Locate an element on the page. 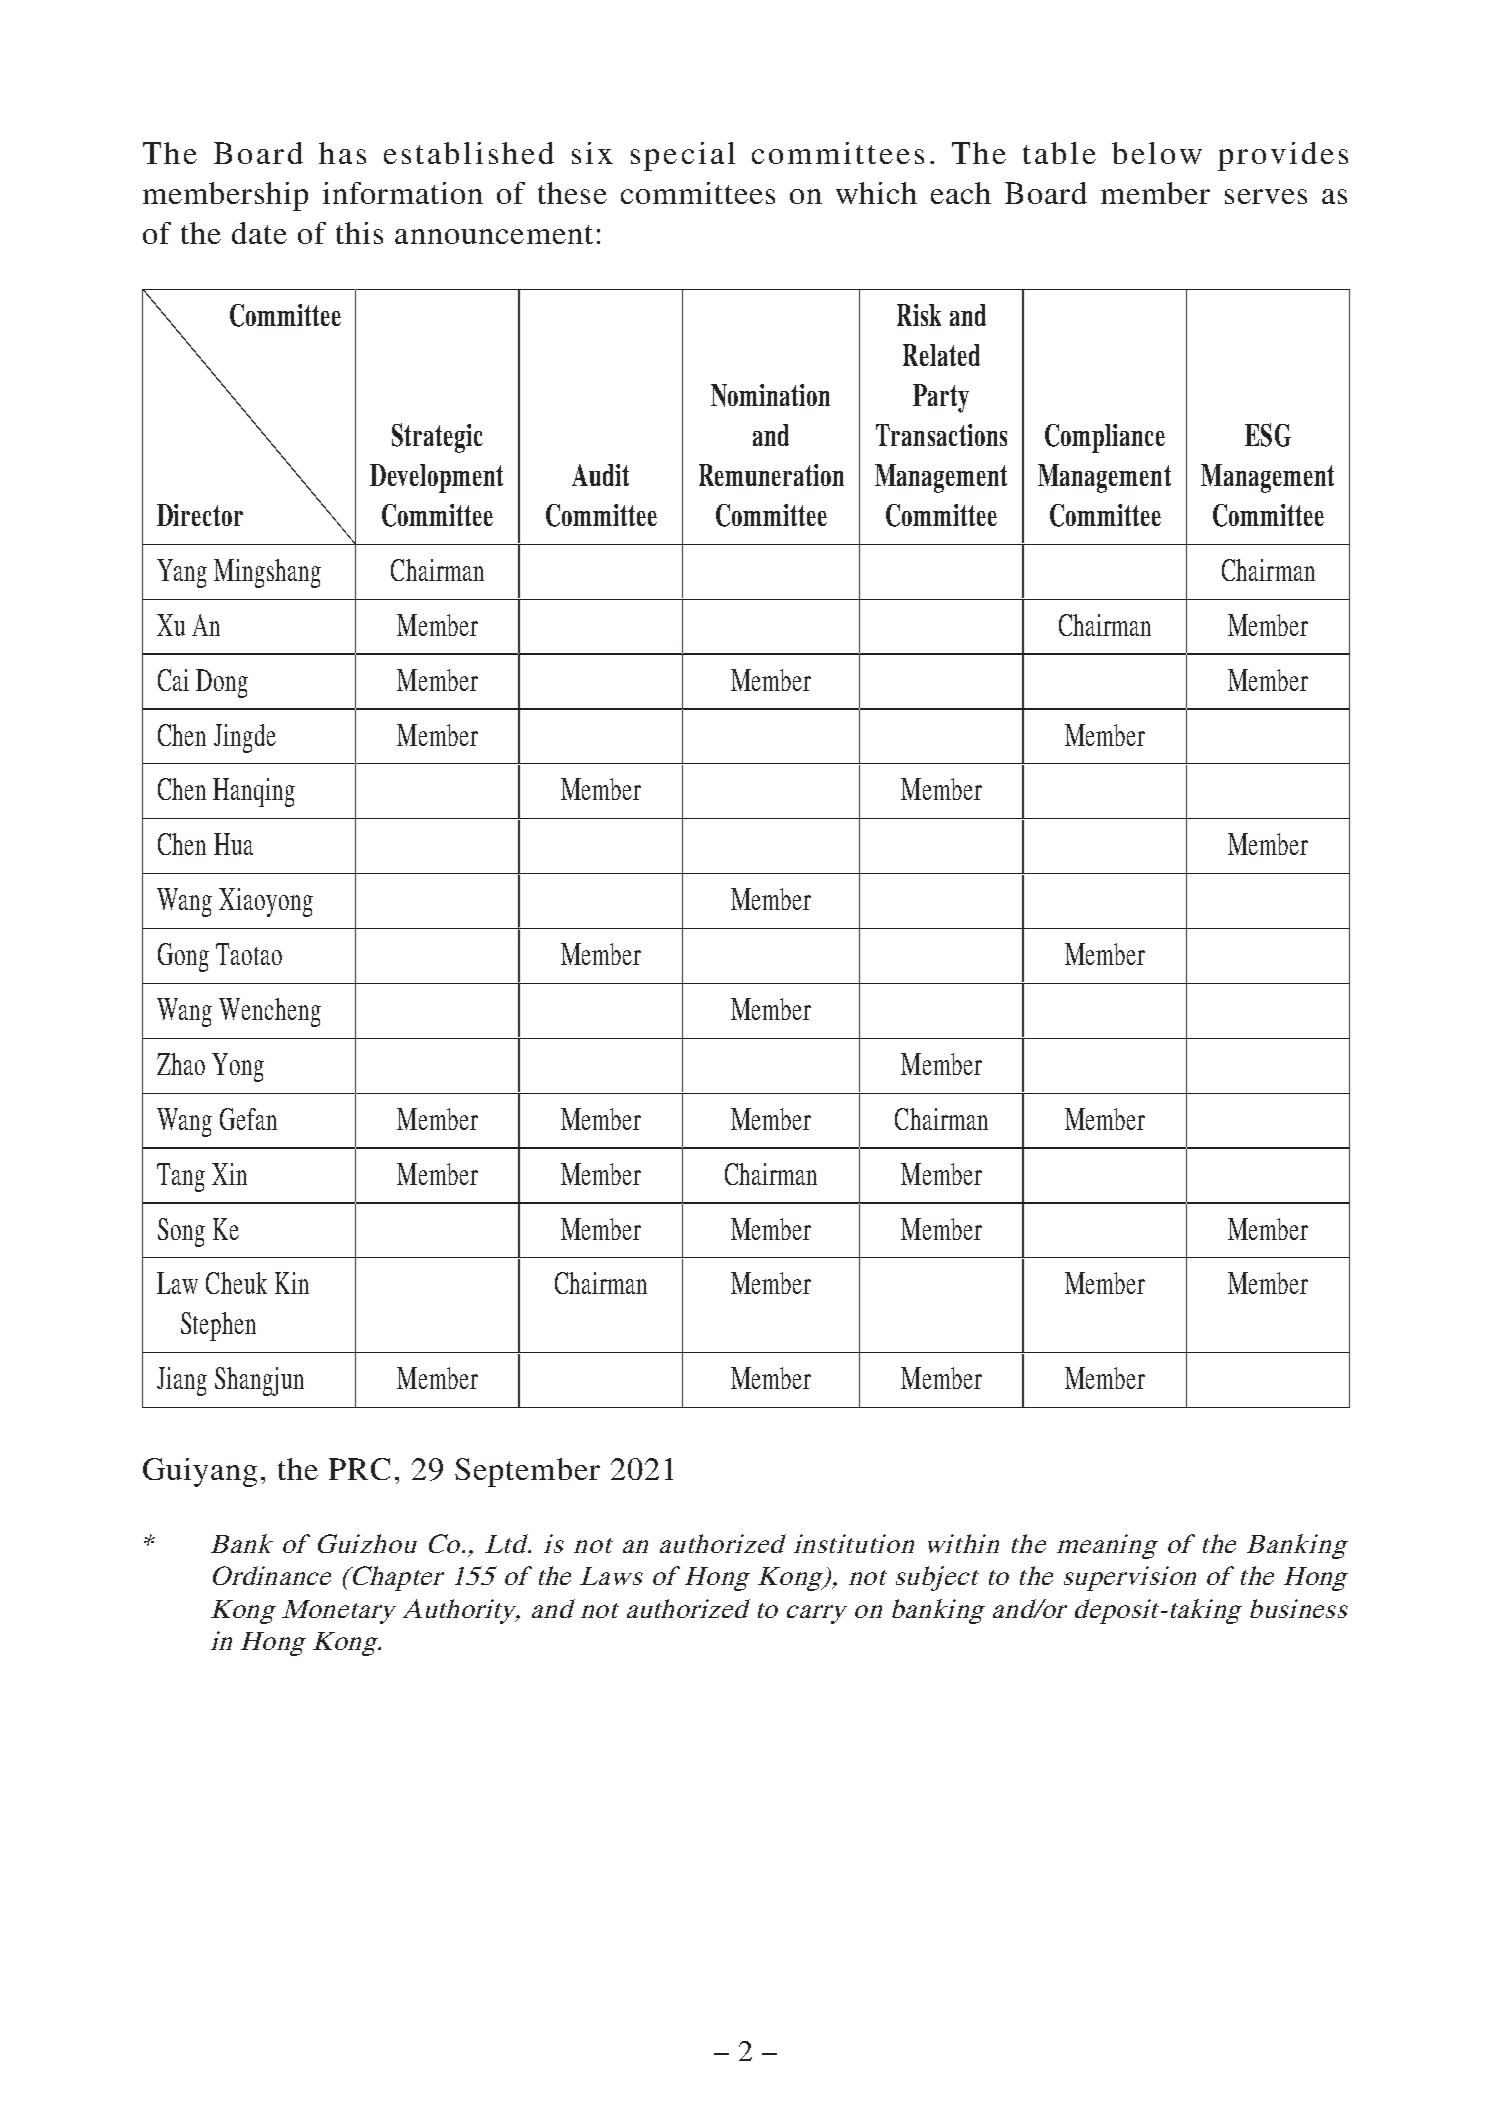  Xin is located at coordinates (229, 1174).
